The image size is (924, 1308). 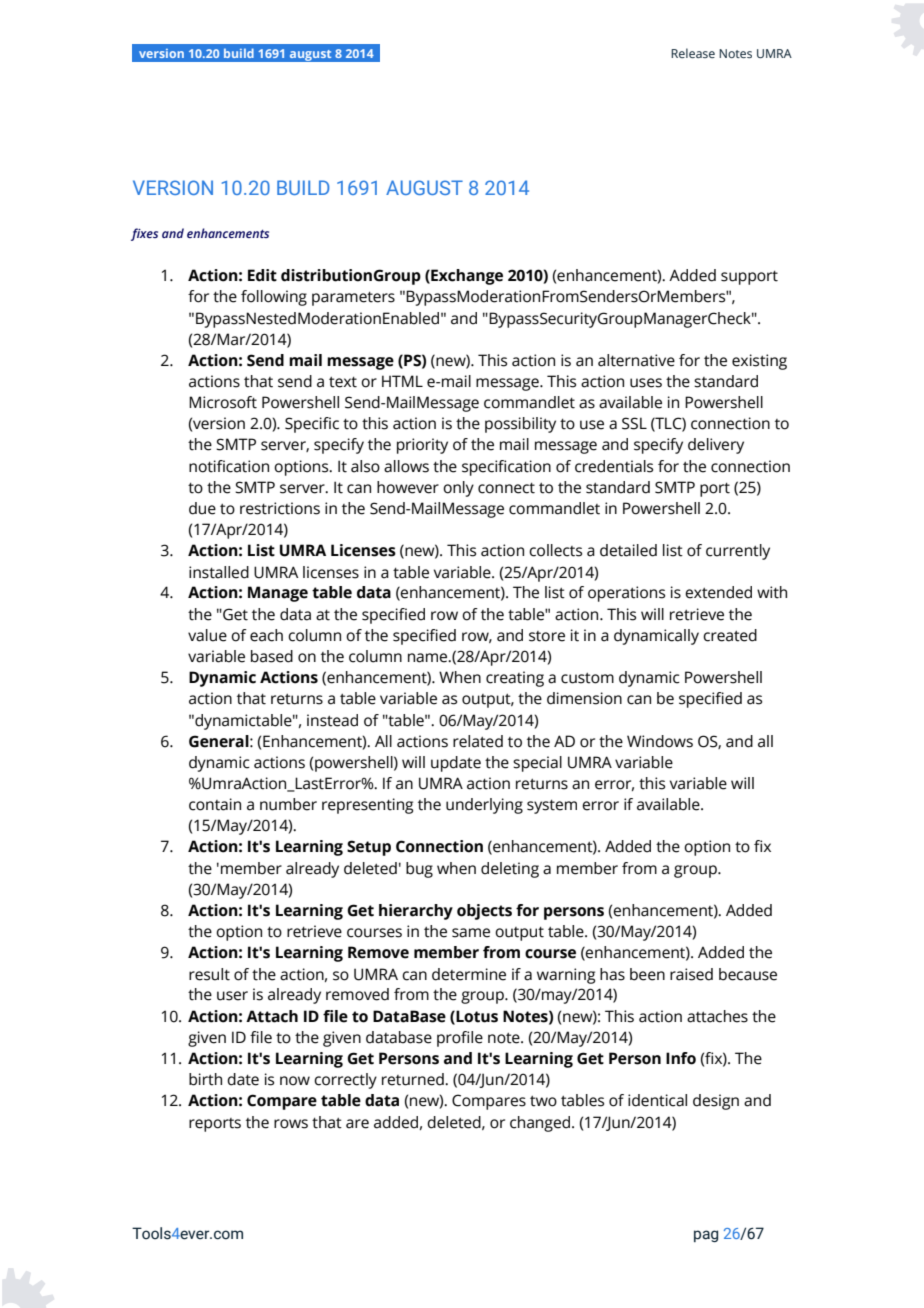 What do you see at coordinates (730, 635) in the document?
I see `created` at bounding box center [730, 635].
